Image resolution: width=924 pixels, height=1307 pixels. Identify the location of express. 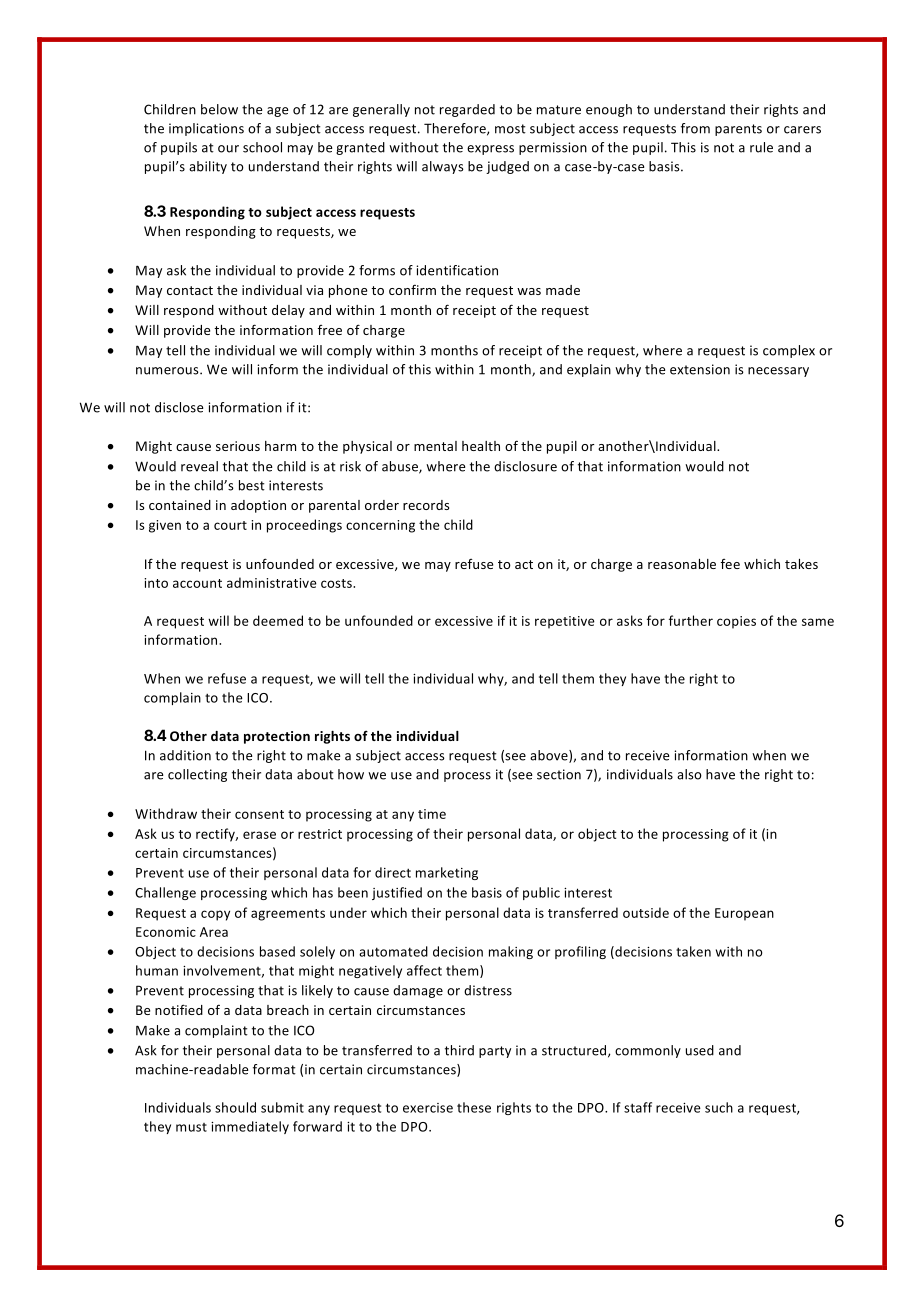
(490, 150).
